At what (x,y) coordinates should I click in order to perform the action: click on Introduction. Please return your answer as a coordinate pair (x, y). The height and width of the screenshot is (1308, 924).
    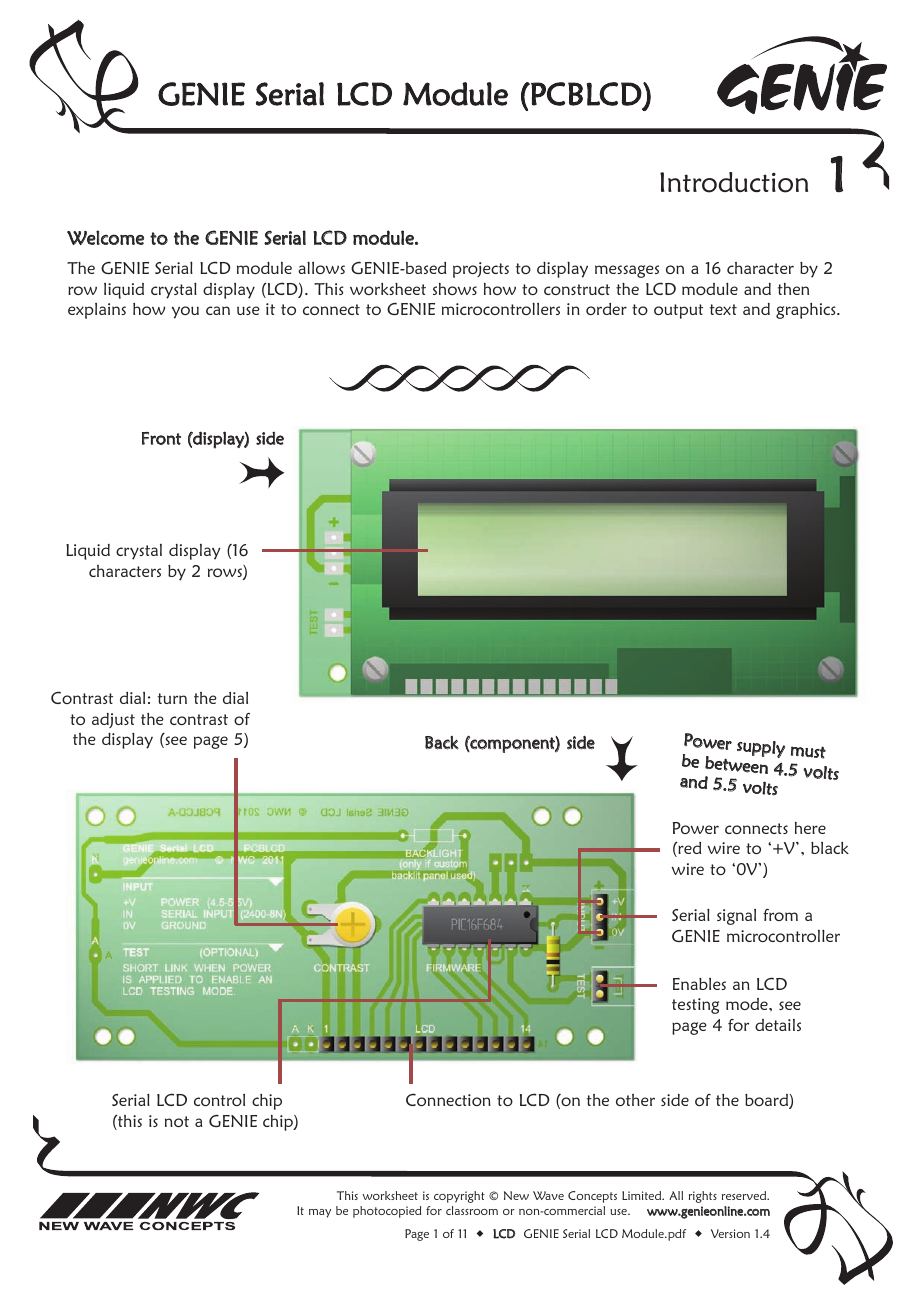
    Looking at the image, I should click on (734, 182).
